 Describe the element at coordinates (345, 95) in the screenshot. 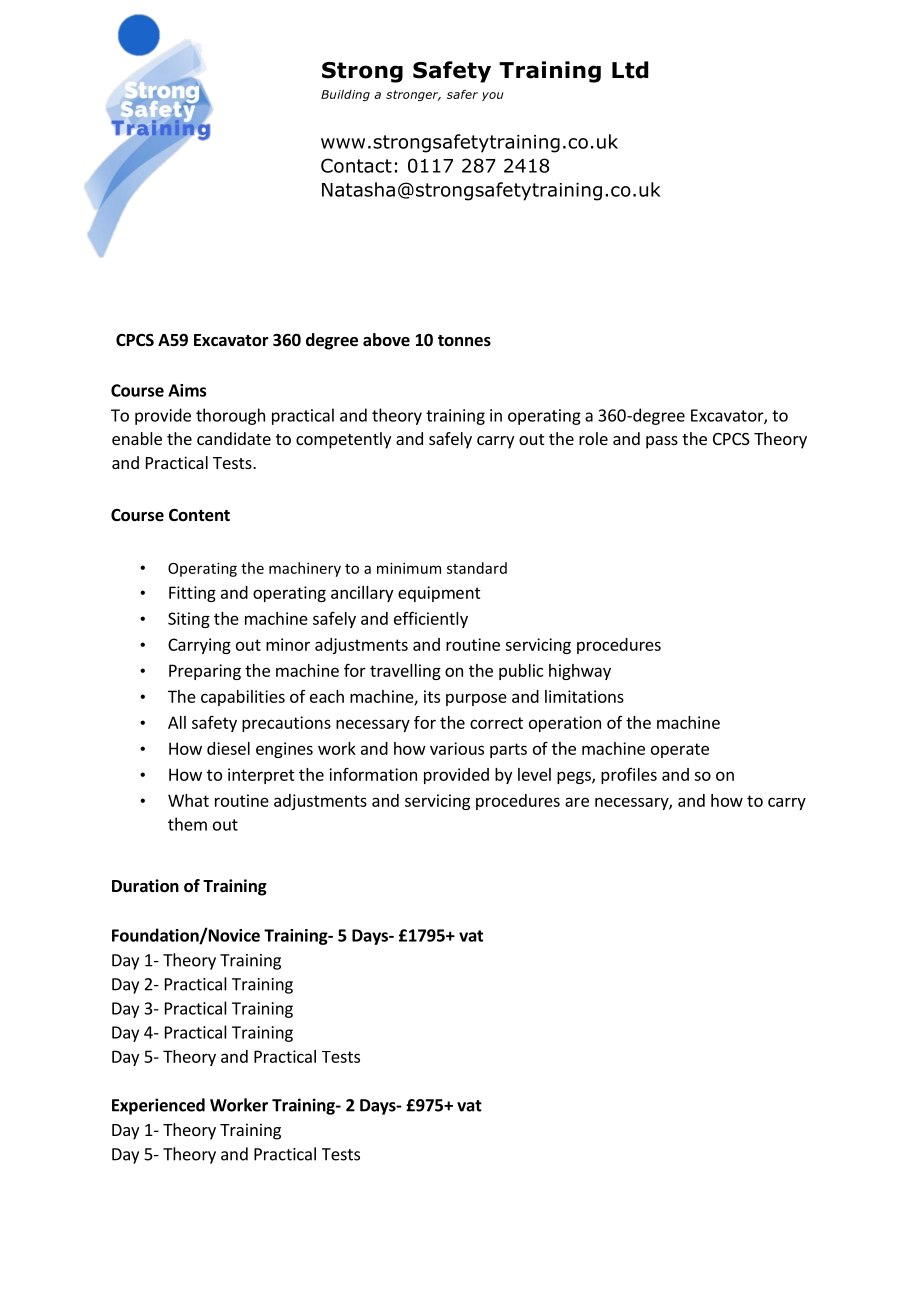

I see `Building` at that location.
